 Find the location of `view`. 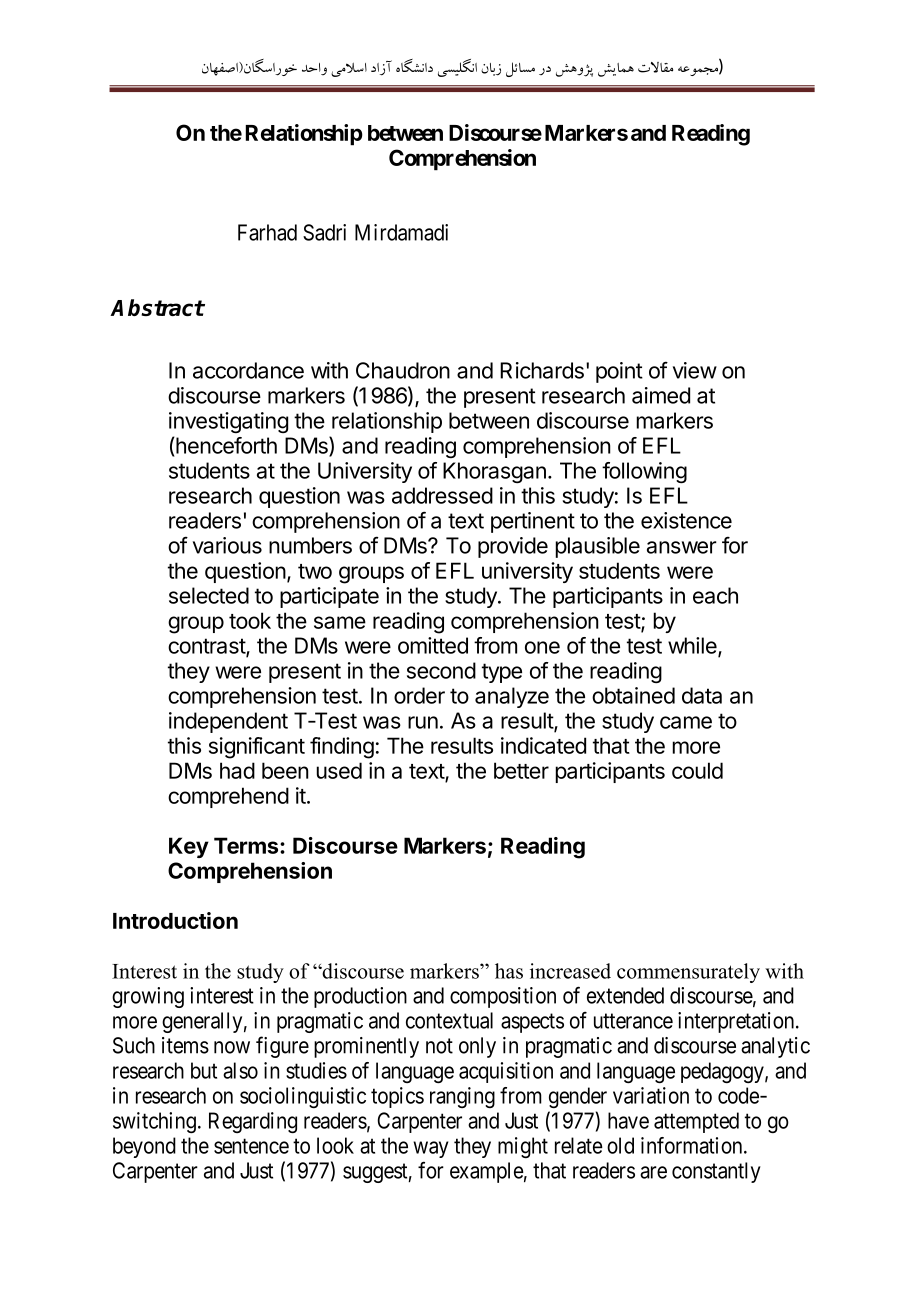

view is located at coordinates (695, 370).
